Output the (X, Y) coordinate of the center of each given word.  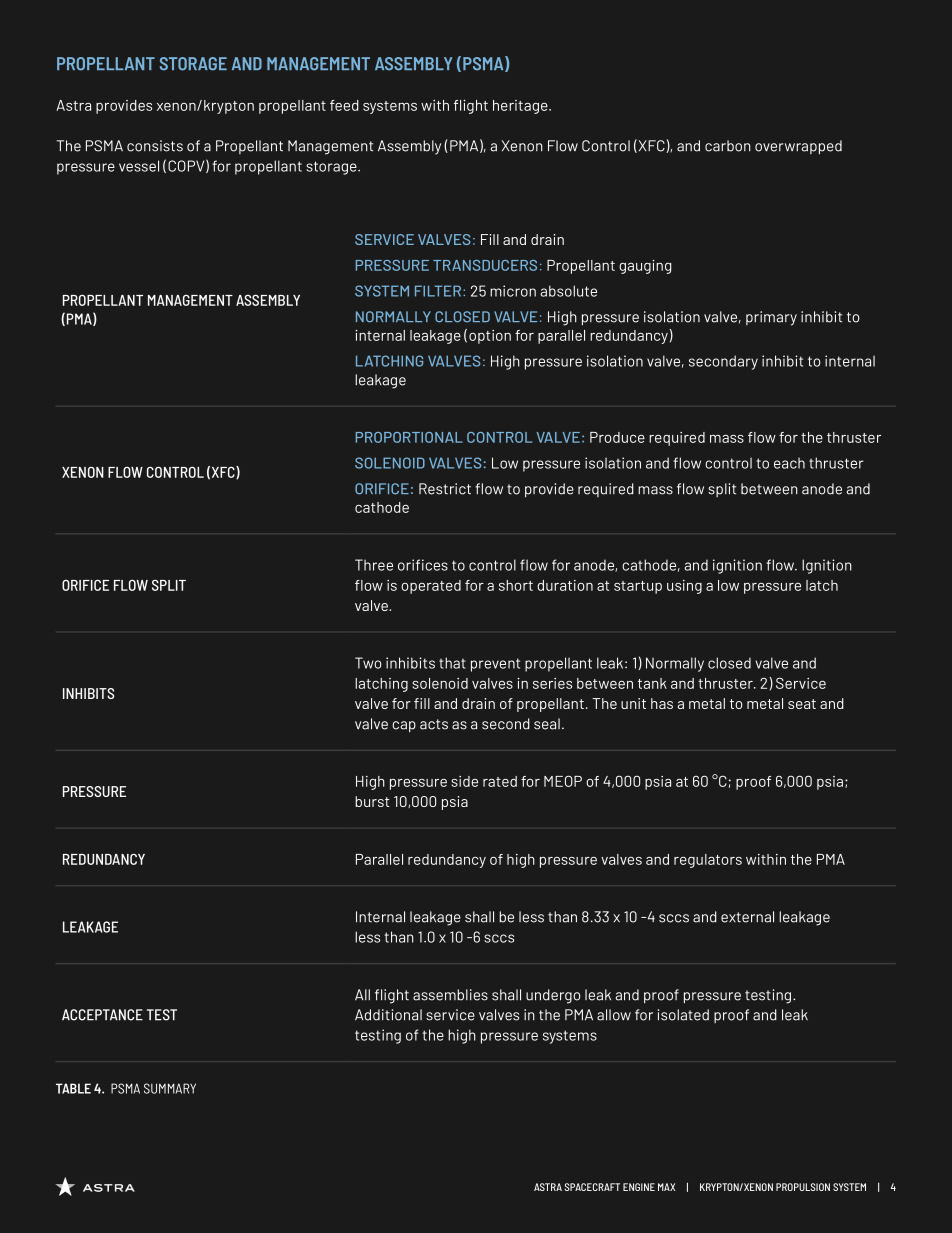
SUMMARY (170, 1088)
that (452, 663)
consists (155, 146)
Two (368, 663)
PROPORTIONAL (409, 437)
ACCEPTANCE (102, 1015)
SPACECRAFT (592, 1187)
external (747, 917)
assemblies (450, 995)
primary (771, 318)
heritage (521, 107)
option (490, 337)
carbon (728, 146)
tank (652, 683)
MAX (666, 1187)
